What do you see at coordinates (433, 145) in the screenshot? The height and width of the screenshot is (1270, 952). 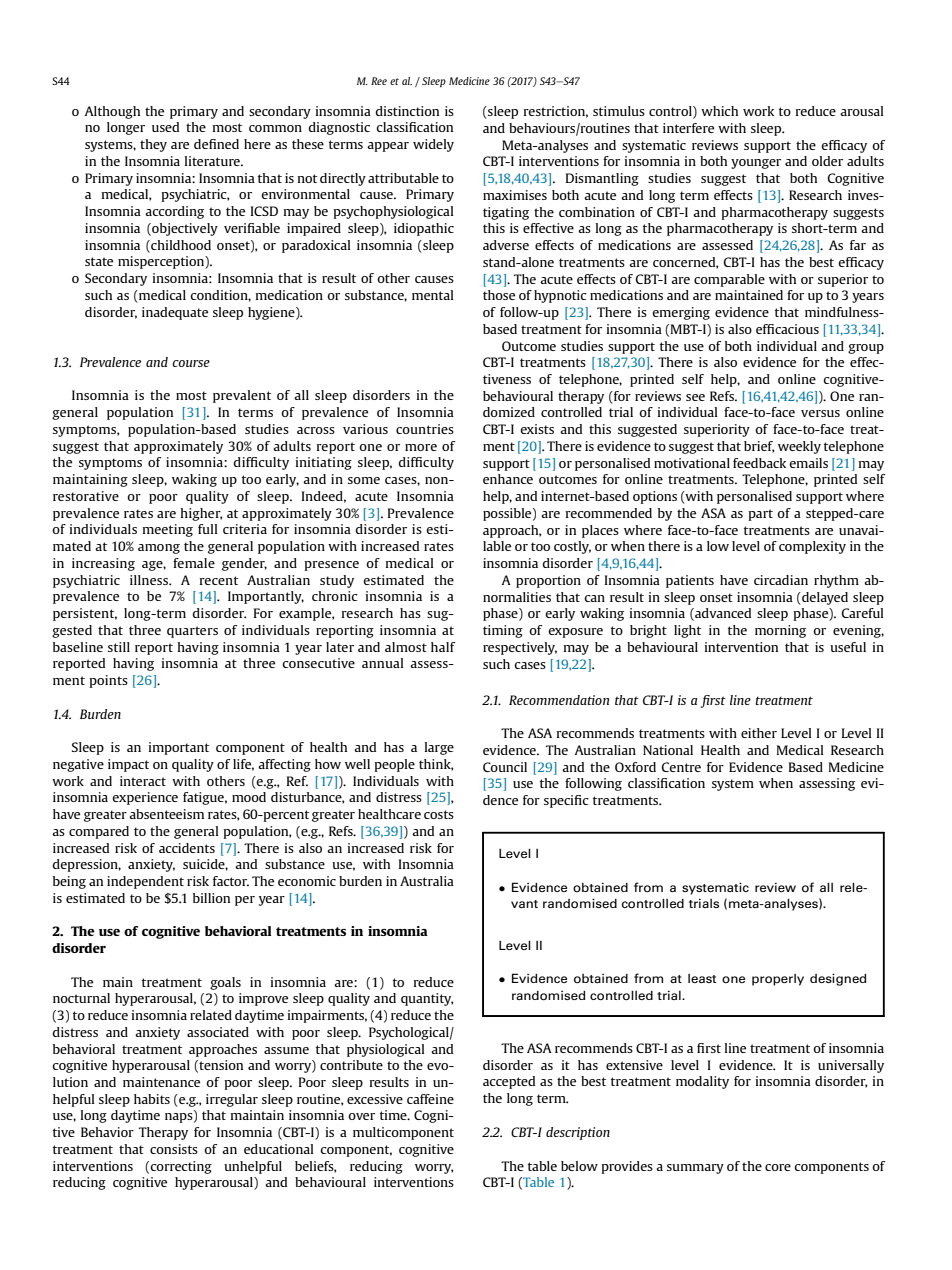 I see `widely` at bounding box center [433, 145].
